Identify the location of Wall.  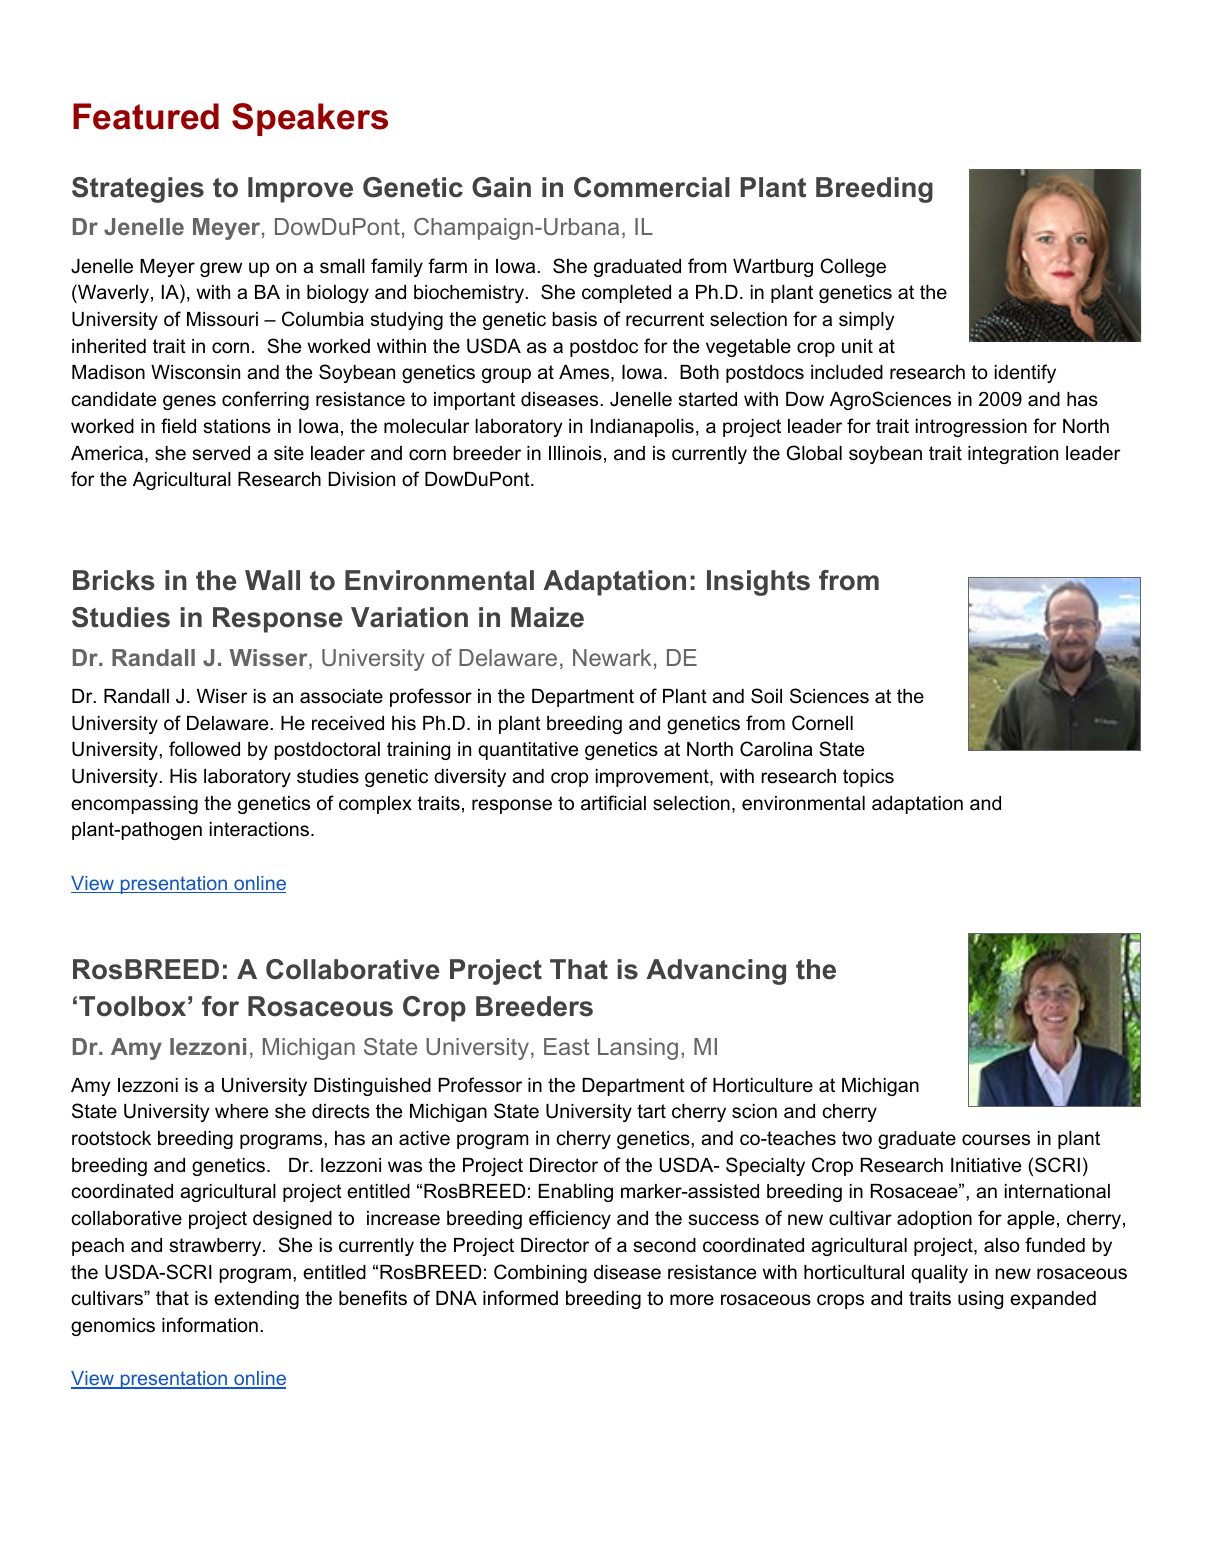
(272, 580).
